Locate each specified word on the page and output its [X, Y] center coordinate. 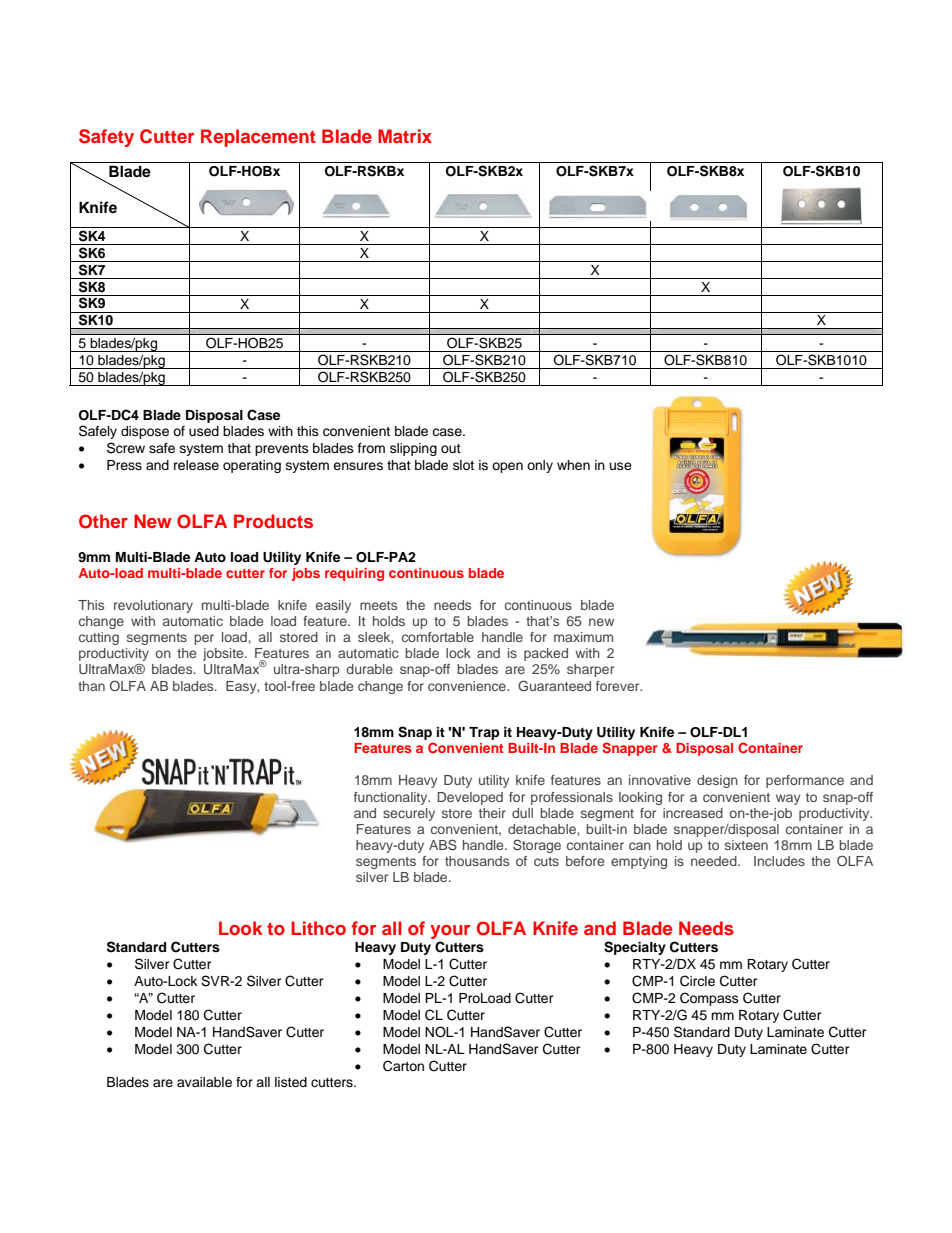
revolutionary [153, 606]
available [204, 1082]
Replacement [258, 138]
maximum [583, 637]
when [573, 465]
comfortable [438, 637]
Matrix [405, 136]
